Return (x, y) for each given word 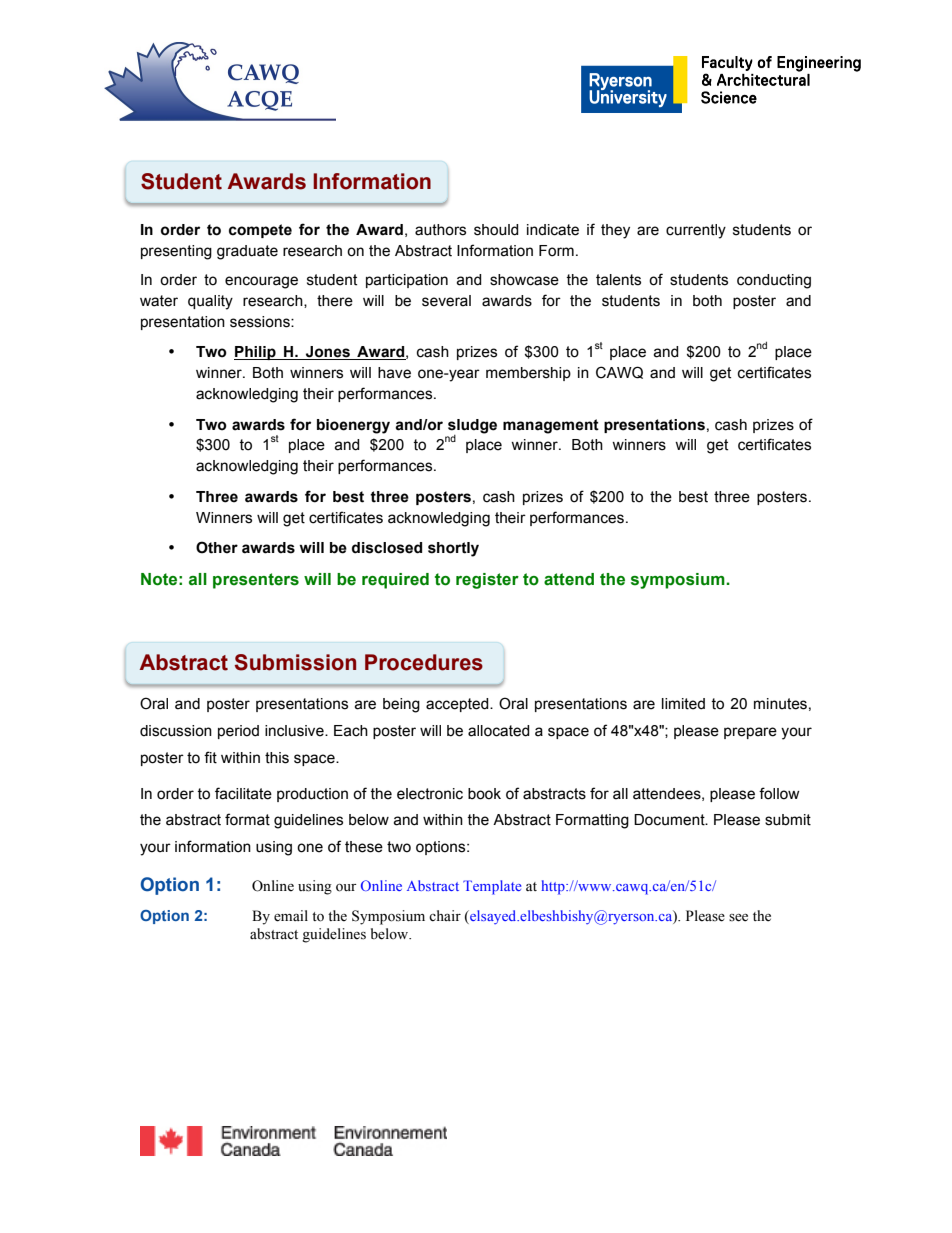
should (496, 230)
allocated (499, 731)
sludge (472, 426)
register (487, 581)
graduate (247, 252)
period (238, 732)
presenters (256, 581)
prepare (750, 733)
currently (696, 231)
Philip (256, 353)
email (291, 916)
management (551, 426)
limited (683, 704)
